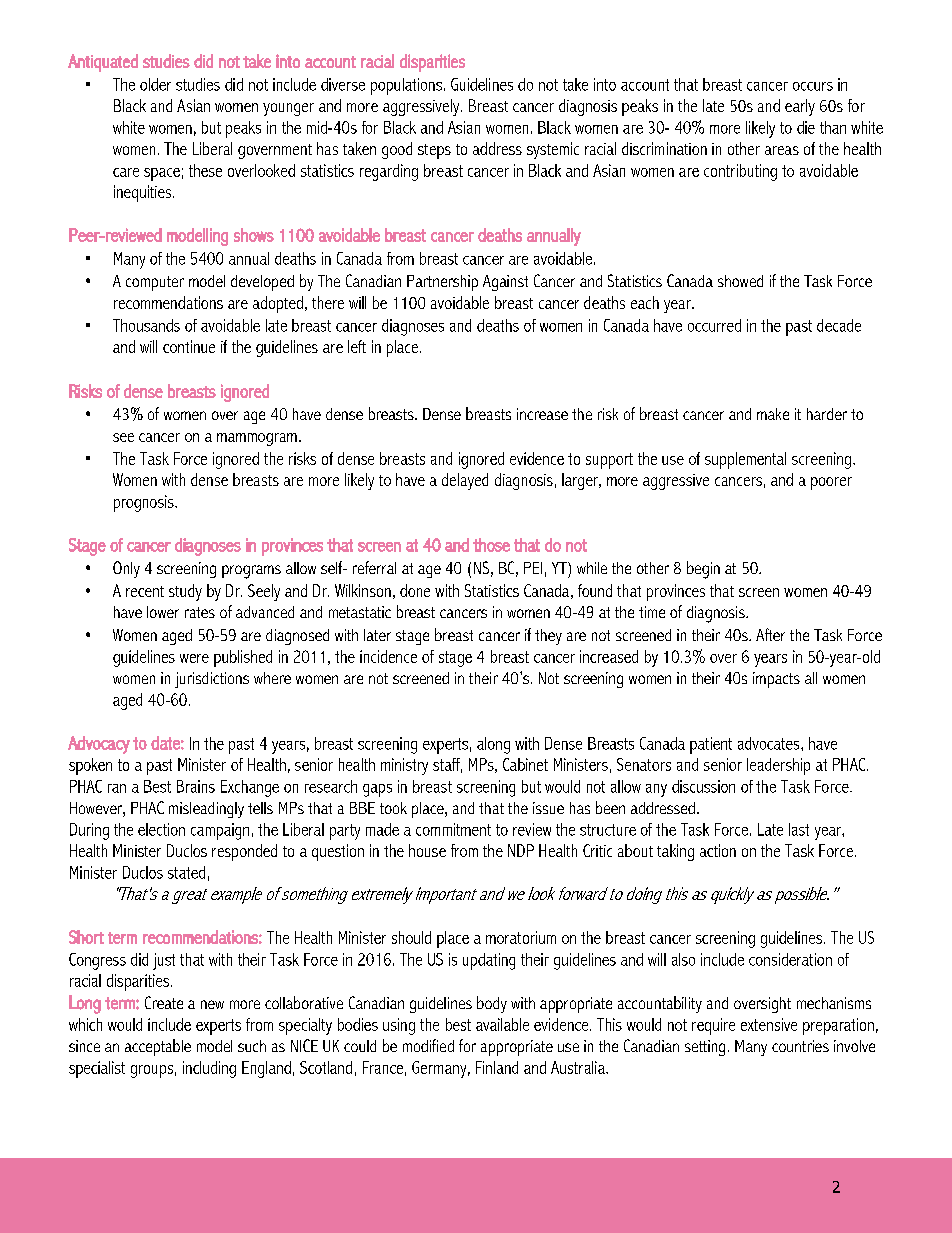 This document has height=1233, width=952. I want to click on those, so click(491, 545).
